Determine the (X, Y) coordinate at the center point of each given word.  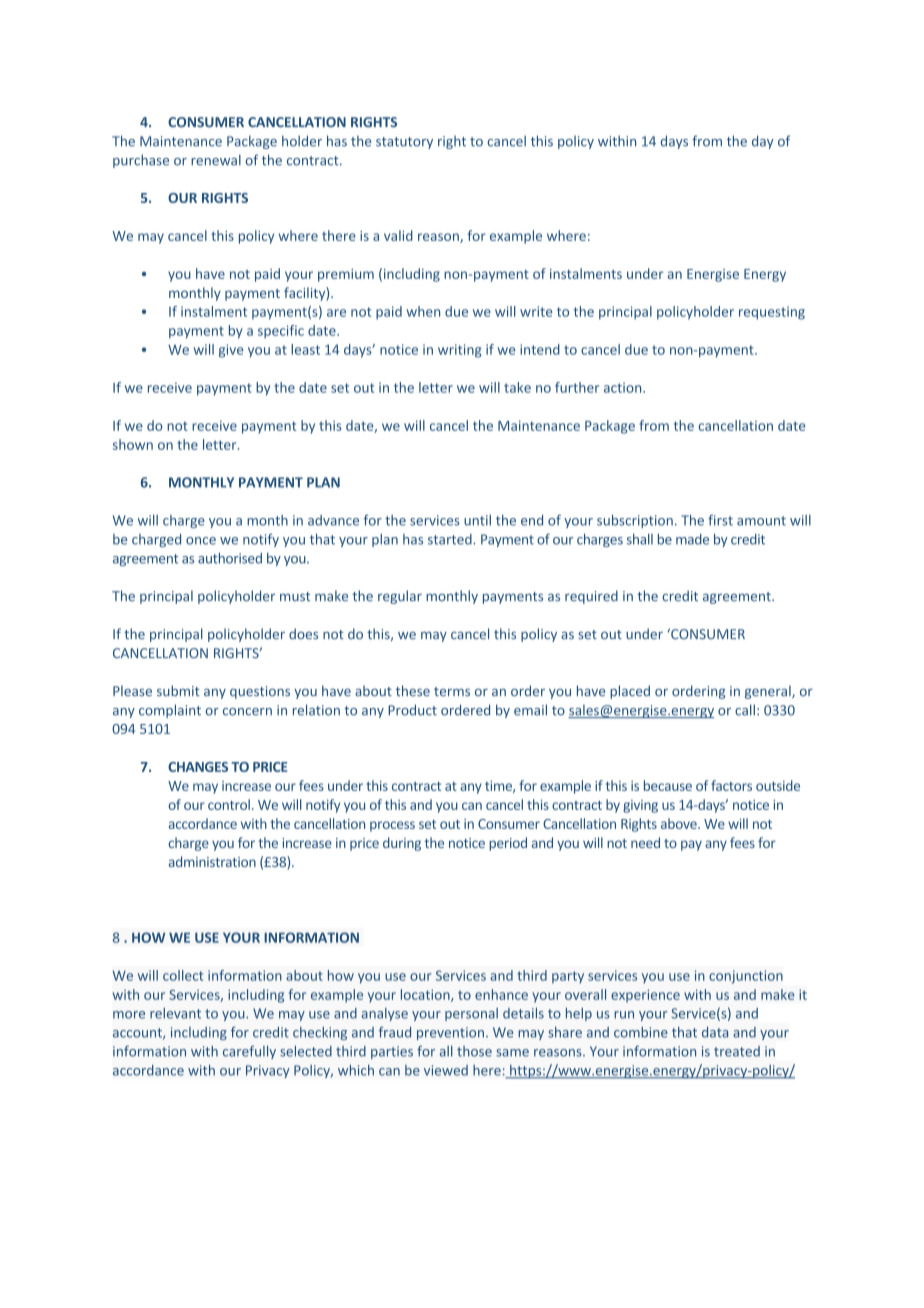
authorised (230, 558)
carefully (249, 1052)
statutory (404, 143)
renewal (216, 160)
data (715, 1032)
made (692, 539)
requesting (772, 313)
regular (400, 597)
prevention (450, 1033)
